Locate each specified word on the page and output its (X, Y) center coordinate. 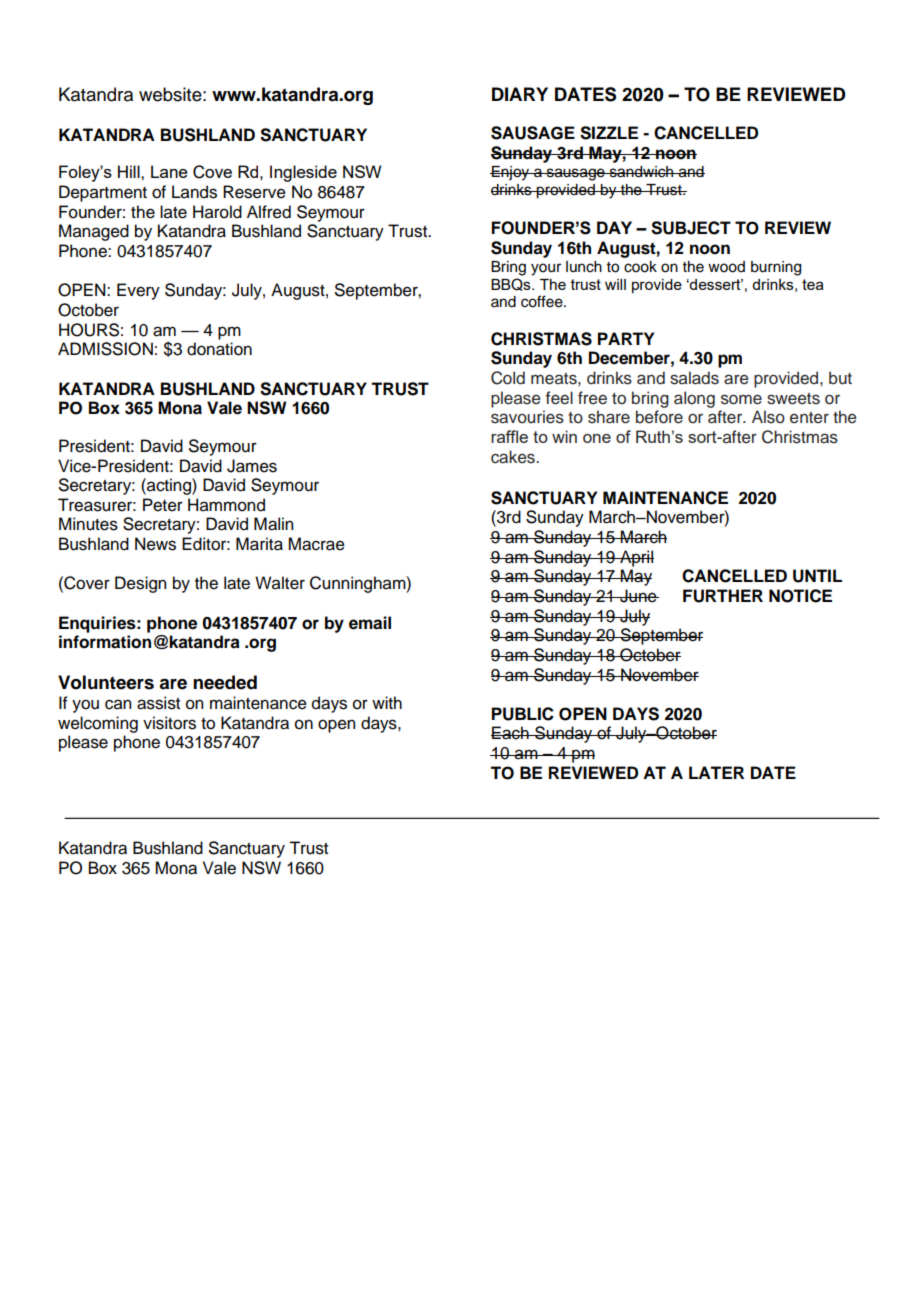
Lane (169, 171)
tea (813, 284)
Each (511, 733)
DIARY (520, 94)
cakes (514, 457)
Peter (163, 505)
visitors (169, 723)
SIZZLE (609, 133)
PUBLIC (523, 714)
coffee (543, 301)
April (636, 558)
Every (138, 291)
